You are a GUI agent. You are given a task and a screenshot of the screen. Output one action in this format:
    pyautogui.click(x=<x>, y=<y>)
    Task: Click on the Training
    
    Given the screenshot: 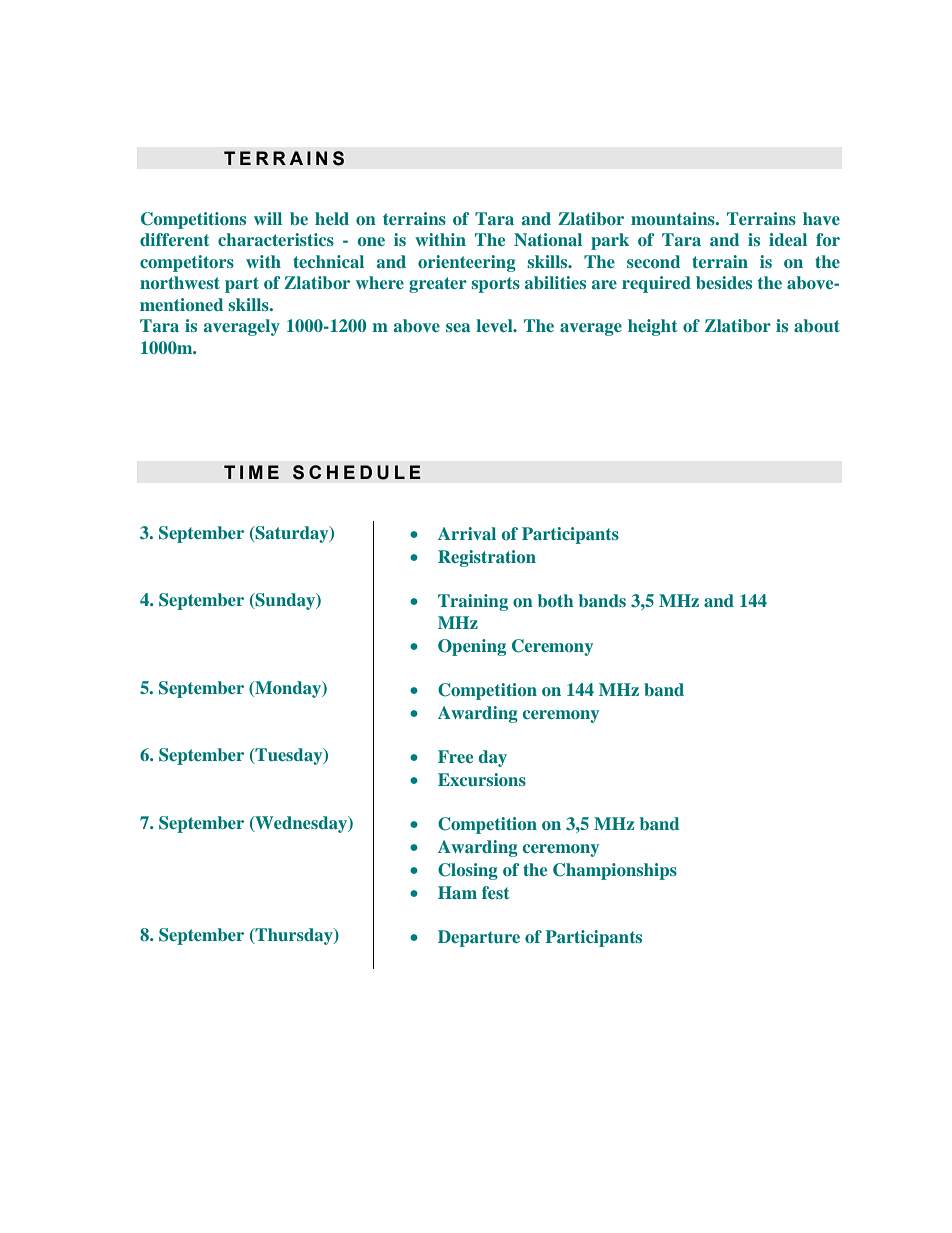 What is the action you would take?
    pyautogui.click(x=473, y=602)
